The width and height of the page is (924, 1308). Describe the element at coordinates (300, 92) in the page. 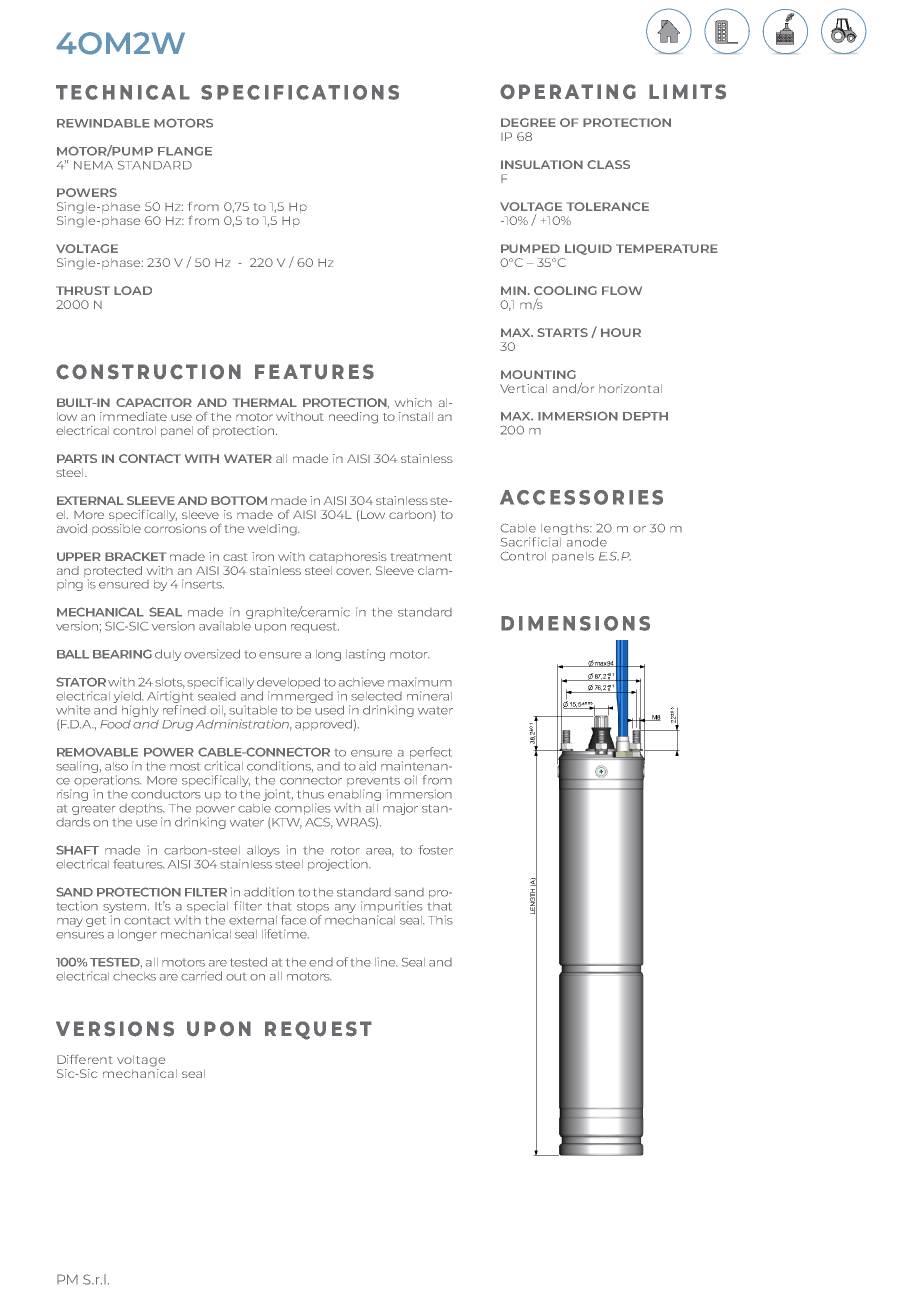

I see `SPECIFICATIONS` at that location.
